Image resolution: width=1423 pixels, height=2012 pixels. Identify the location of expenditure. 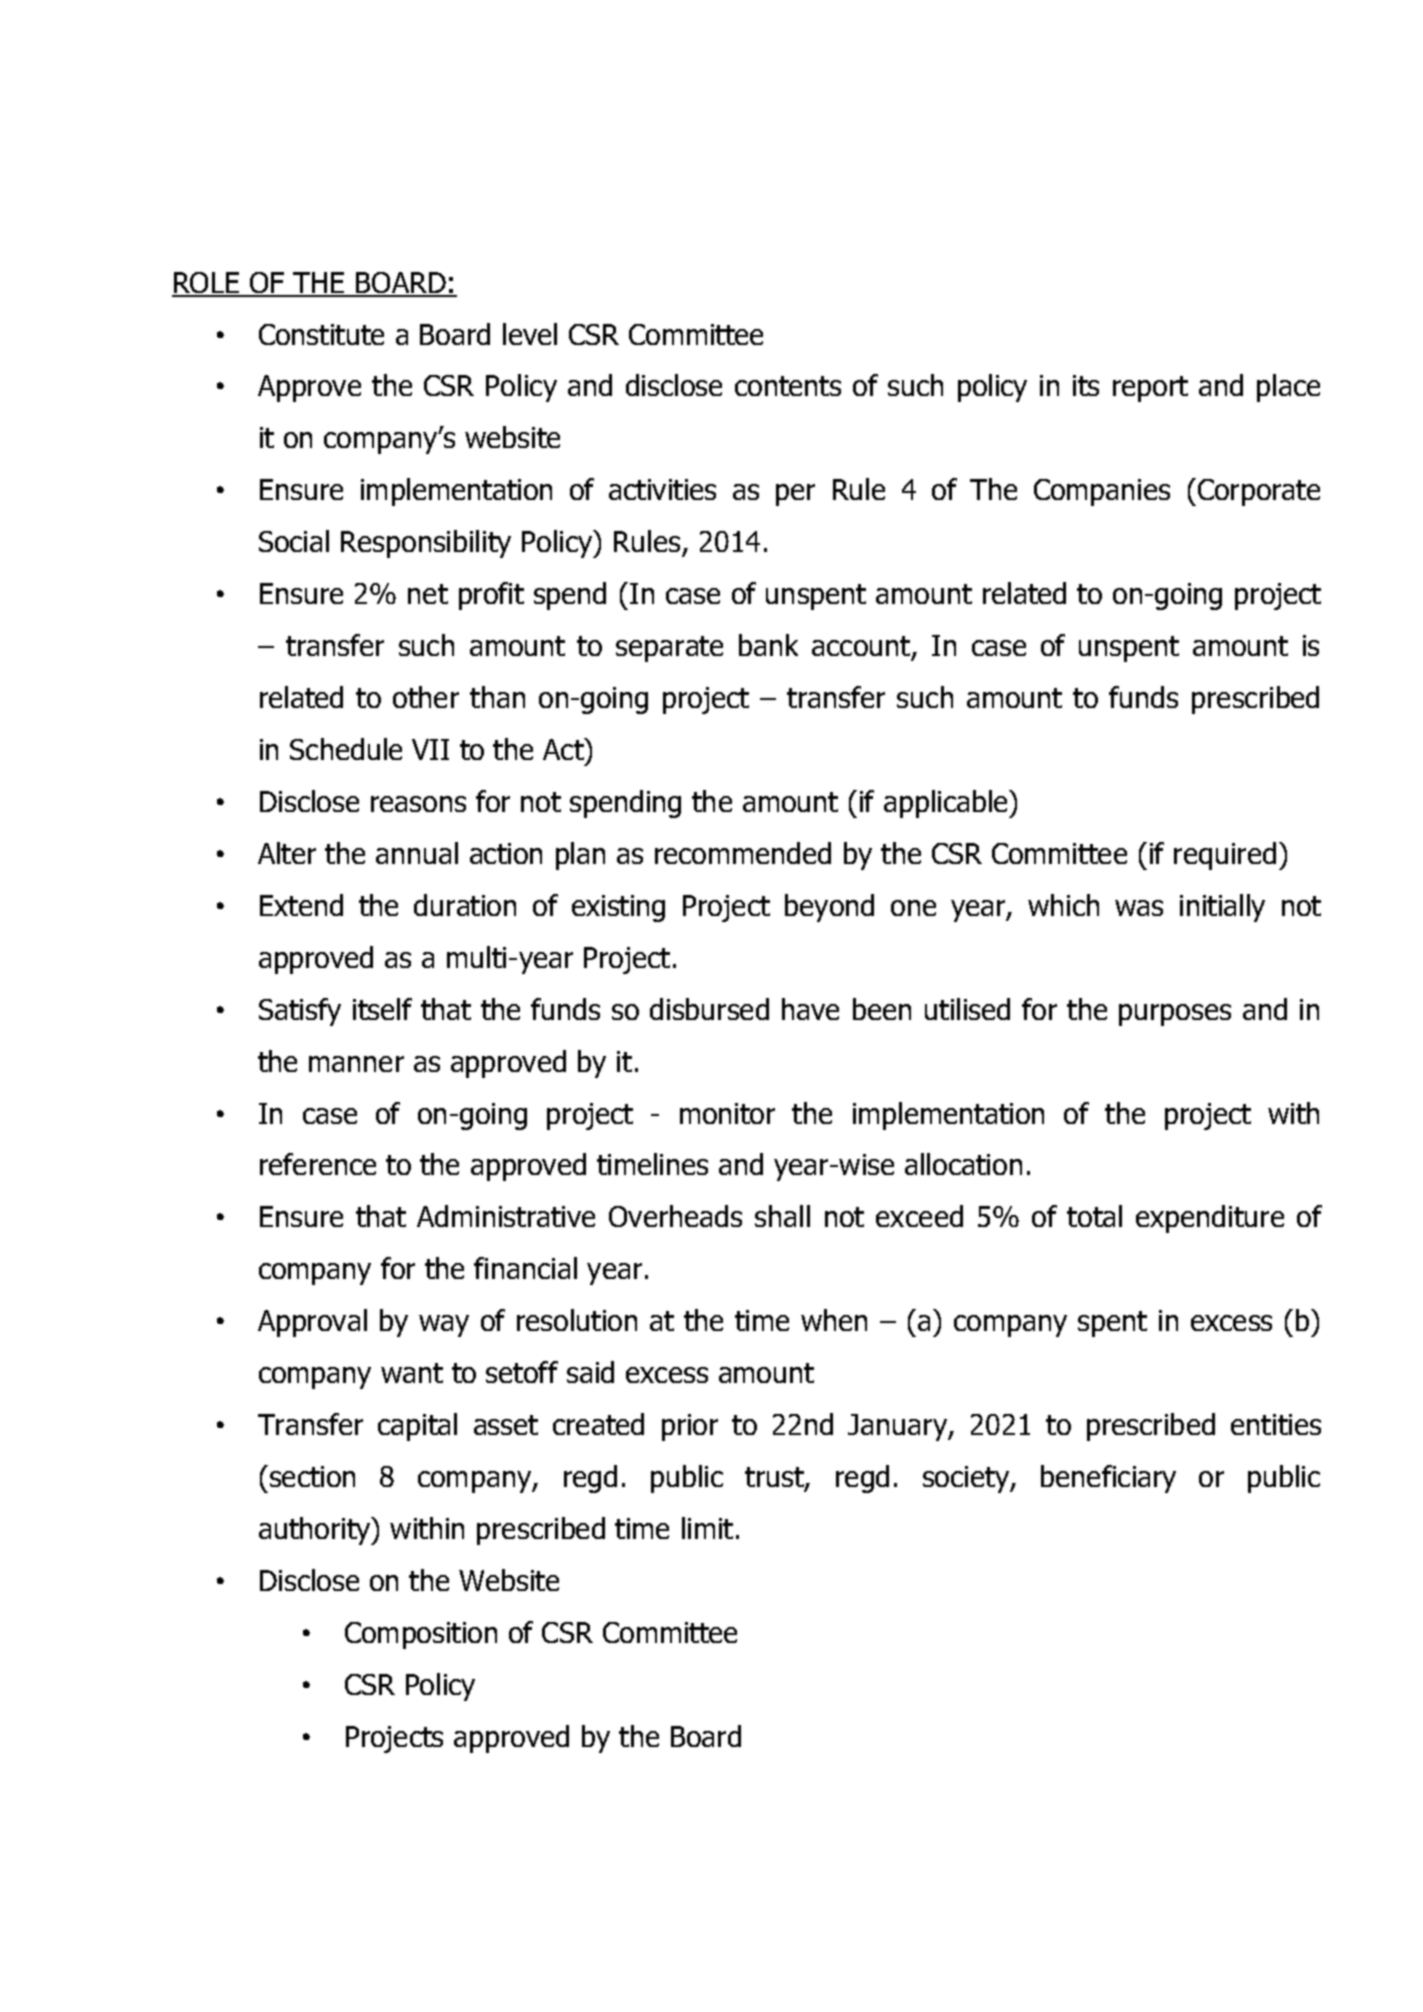
(1210, 1219).
